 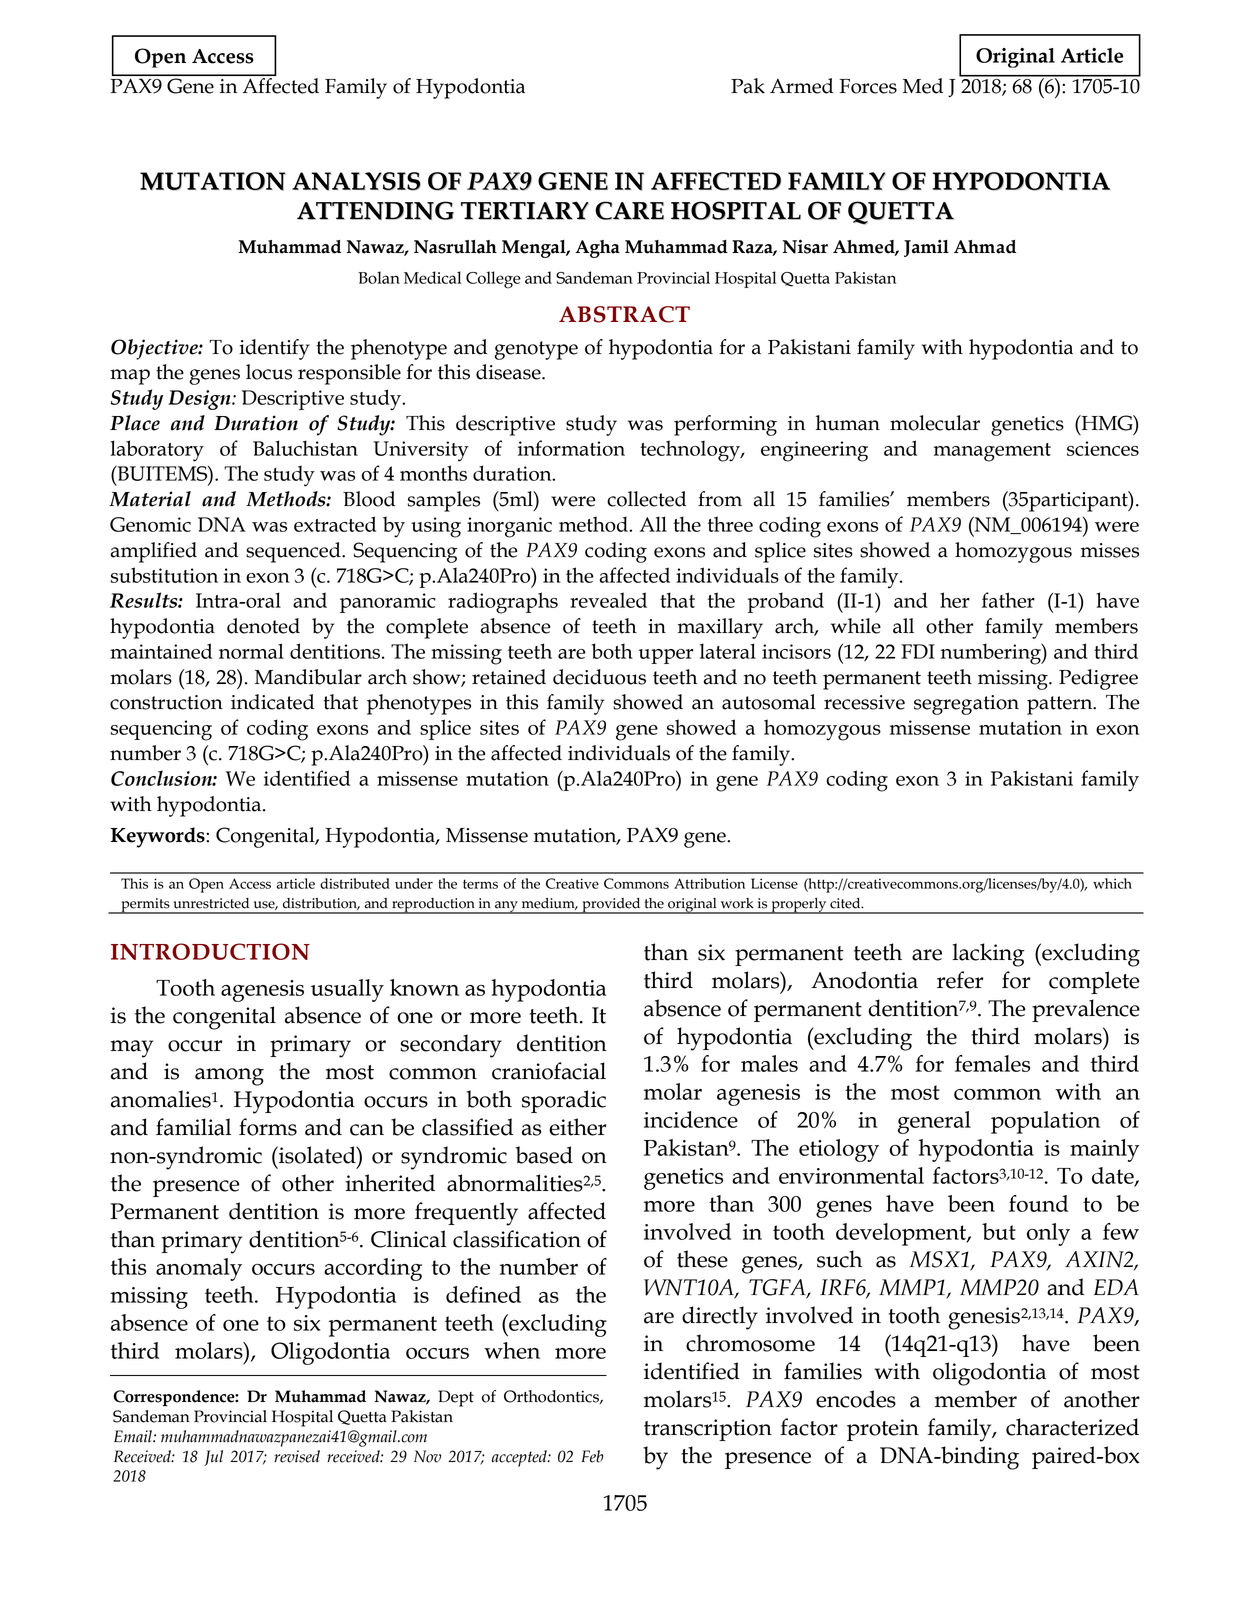 What do you see at coordinates (272, 702) in the screenshot?
I see `indicated` at bounding box center [272, 702].
